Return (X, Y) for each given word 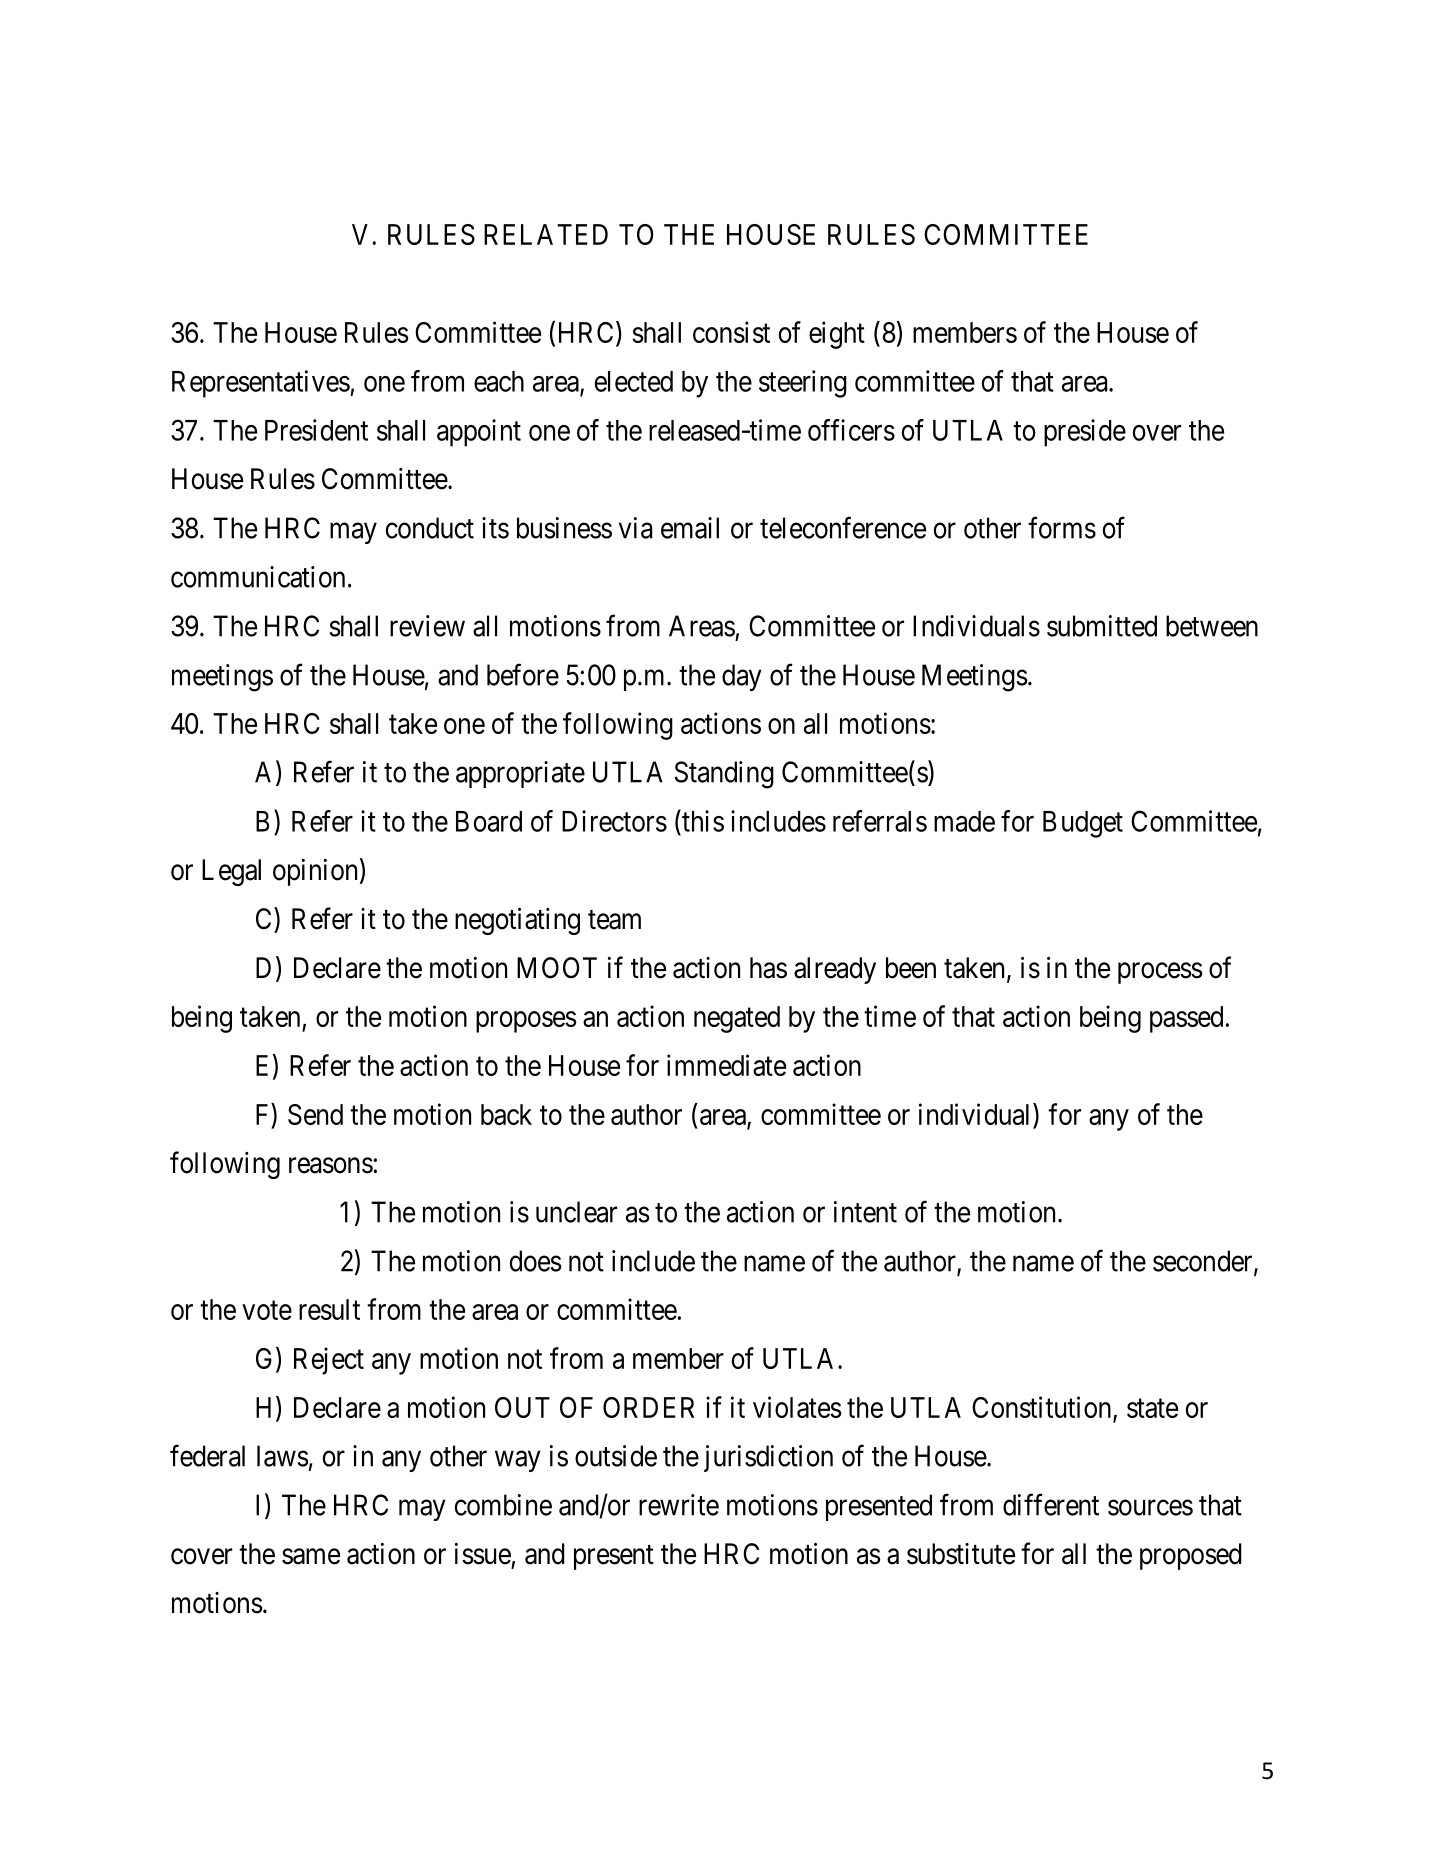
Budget (1083, 824)
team (614, 920)
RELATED (546, 234)
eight (837, 335)
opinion (315, 872)
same (311, 1557)
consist (731, 332)
